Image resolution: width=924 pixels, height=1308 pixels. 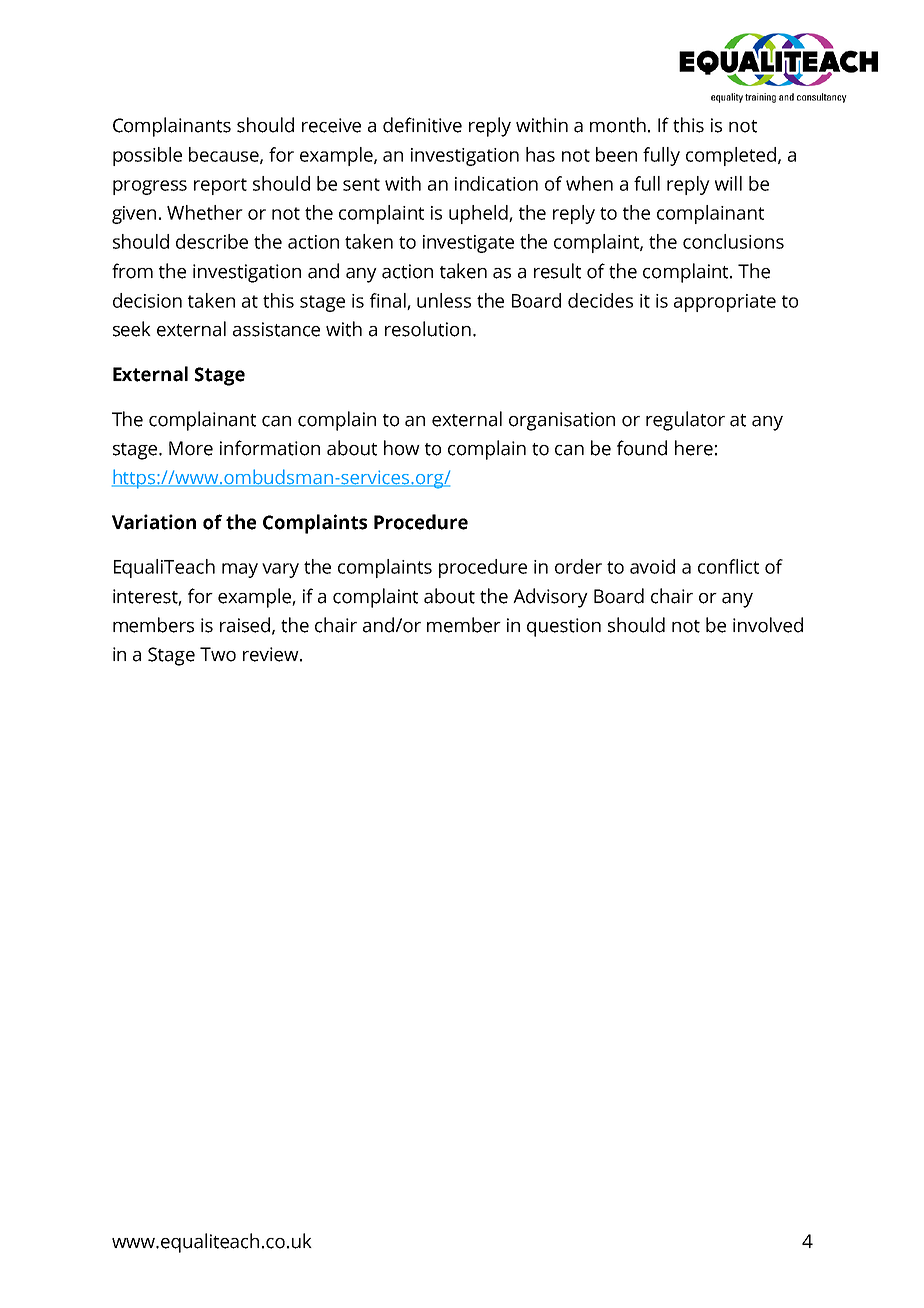 What do you see at coordinates (218, 654) in the screenshot?
I see `Two` at bounding box center [218, 654].
